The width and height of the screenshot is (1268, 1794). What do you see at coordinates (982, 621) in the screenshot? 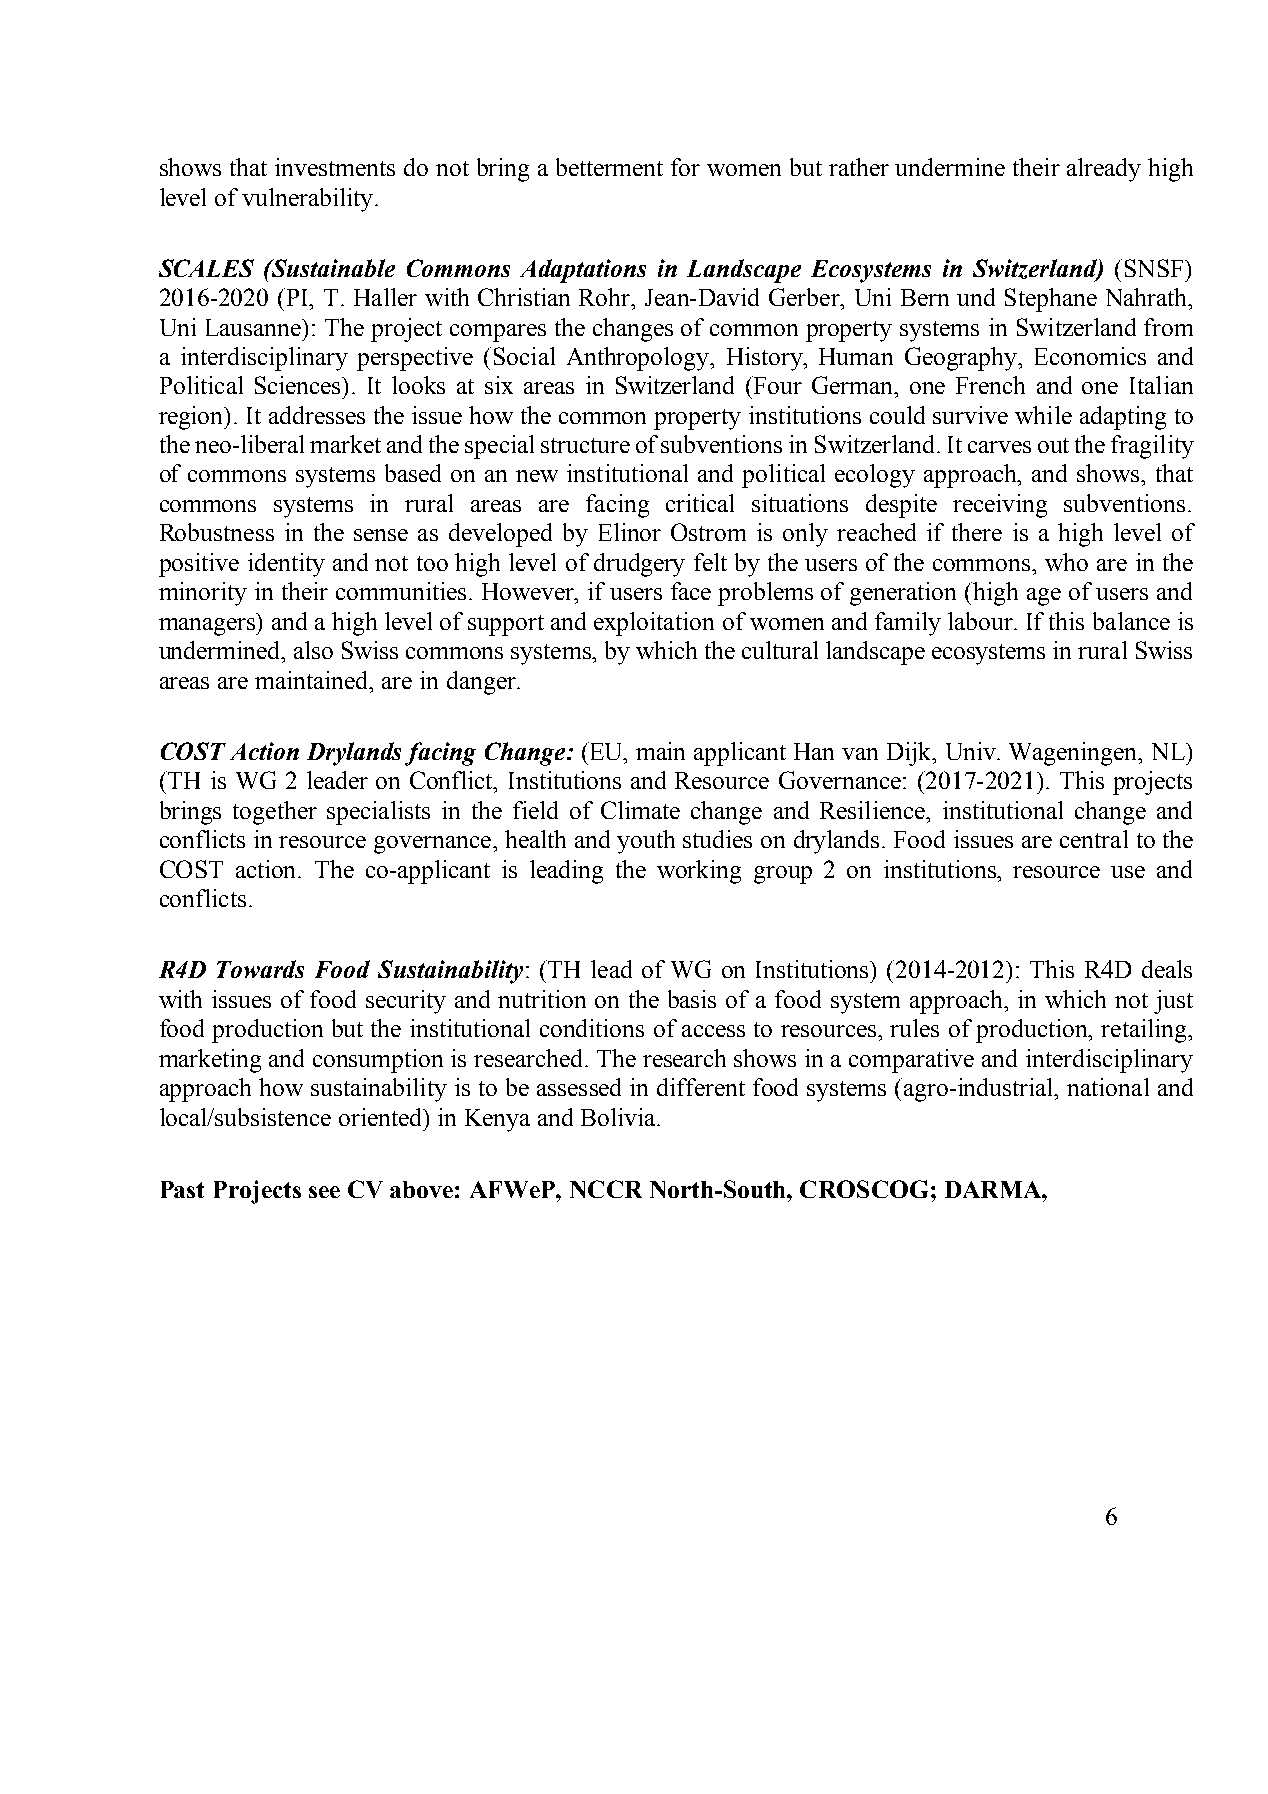
I see `labour` at bounding box center [982, 621].
